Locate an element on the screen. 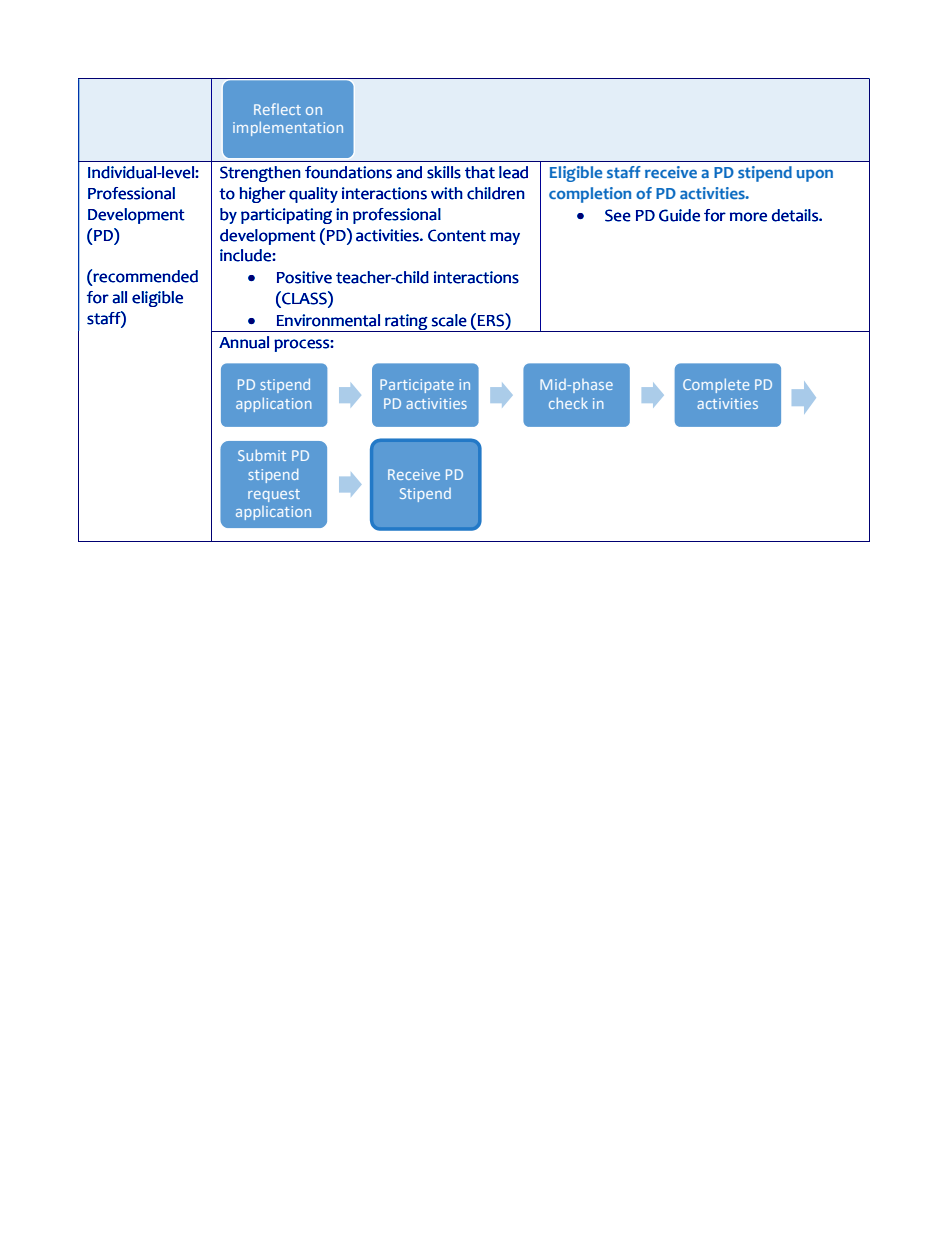 The width and height of the screenshot is (952, 1233). upon is located at coordinates (815, 176).
